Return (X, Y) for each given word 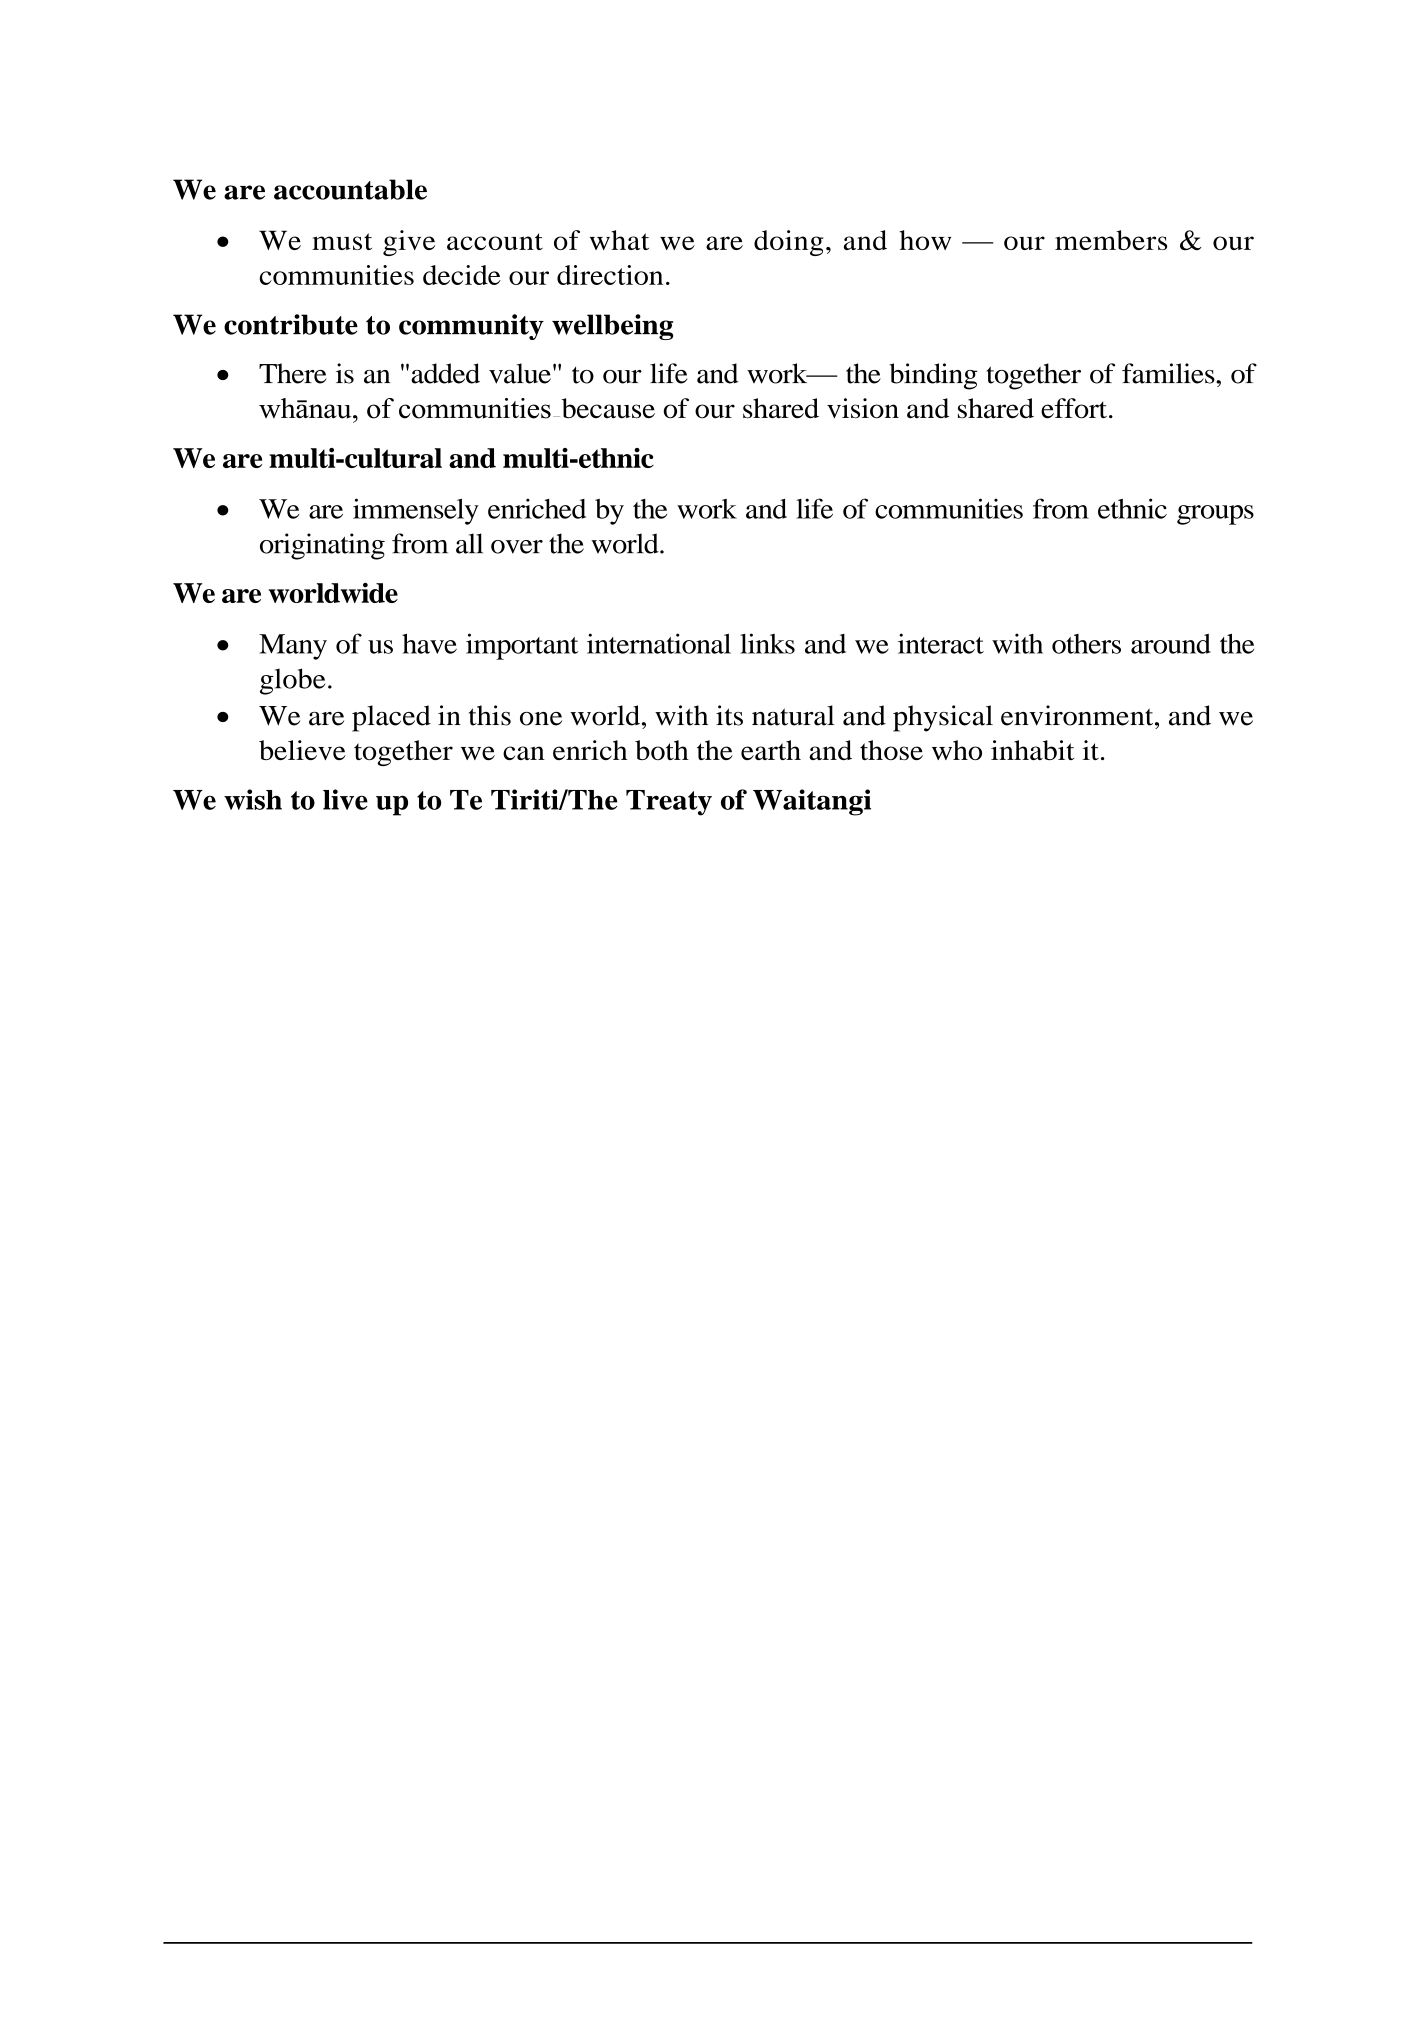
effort (1074, 408)
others (1086, 644)
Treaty (669, 803)
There (293, 373)
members (1111, 240)
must (342, 241)
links (767, 643)
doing (789, 243)
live (345, 799)
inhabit (1032, 750)
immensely (416, 511)
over (517, 547)
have (429, 643)
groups (1215, 515)
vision (863, 408)
